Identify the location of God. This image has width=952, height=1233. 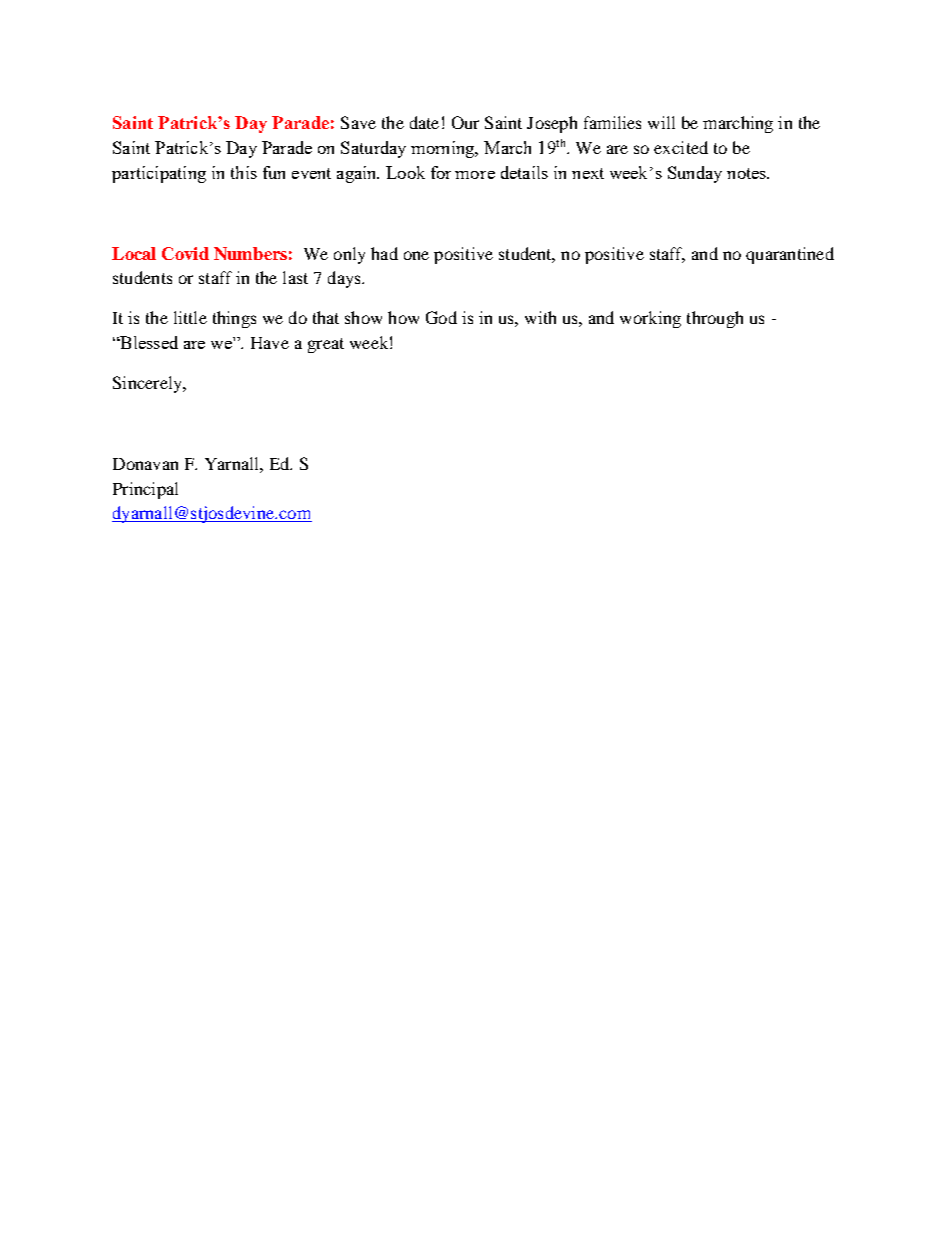
(441, 317).
